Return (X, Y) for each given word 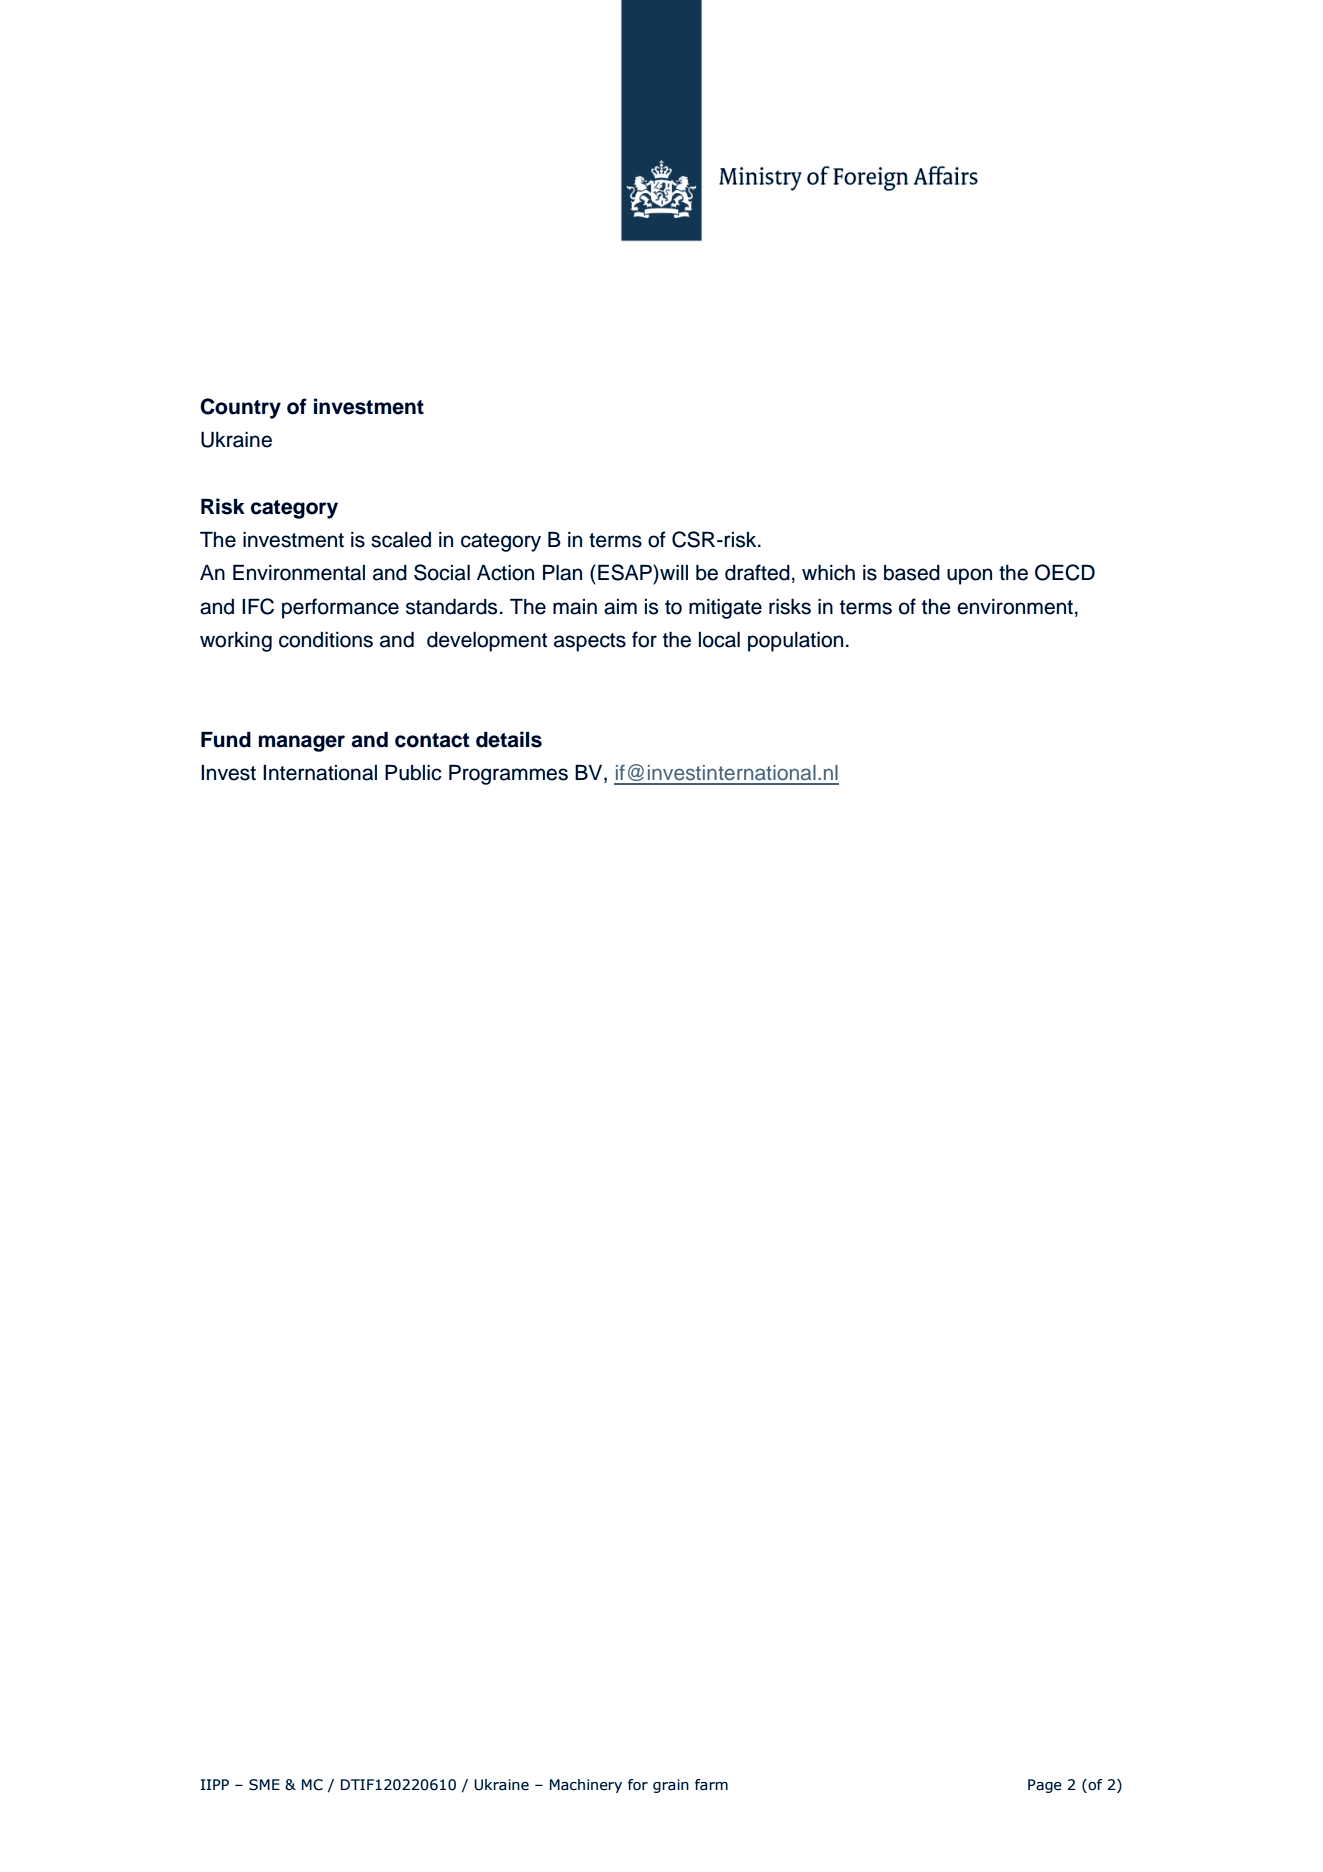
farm (711, 1784)
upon (969, 576)
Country (240, 408)
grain (671, 1786)
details (509, 739)
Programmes (508, 775)
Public (413, 773)
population (795, 642)
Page (1045, 1786)
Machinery (586, 1786)
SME (264, 1785)
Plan (562, 573)
